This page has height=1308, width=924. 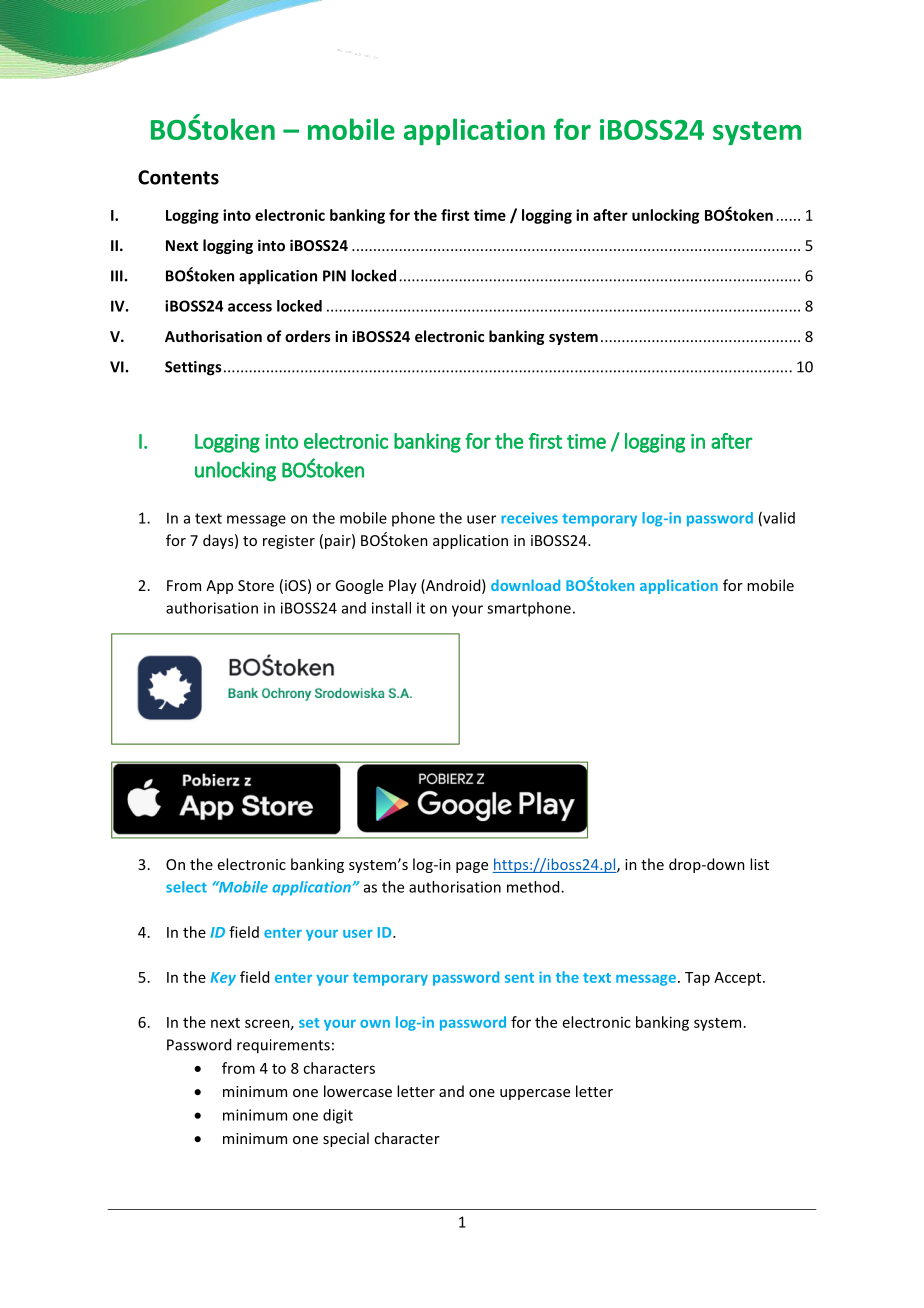 What do you see at coordinates (535, 1094) in the page?
I see `uppercase` at bounding box center [535, 1094].
